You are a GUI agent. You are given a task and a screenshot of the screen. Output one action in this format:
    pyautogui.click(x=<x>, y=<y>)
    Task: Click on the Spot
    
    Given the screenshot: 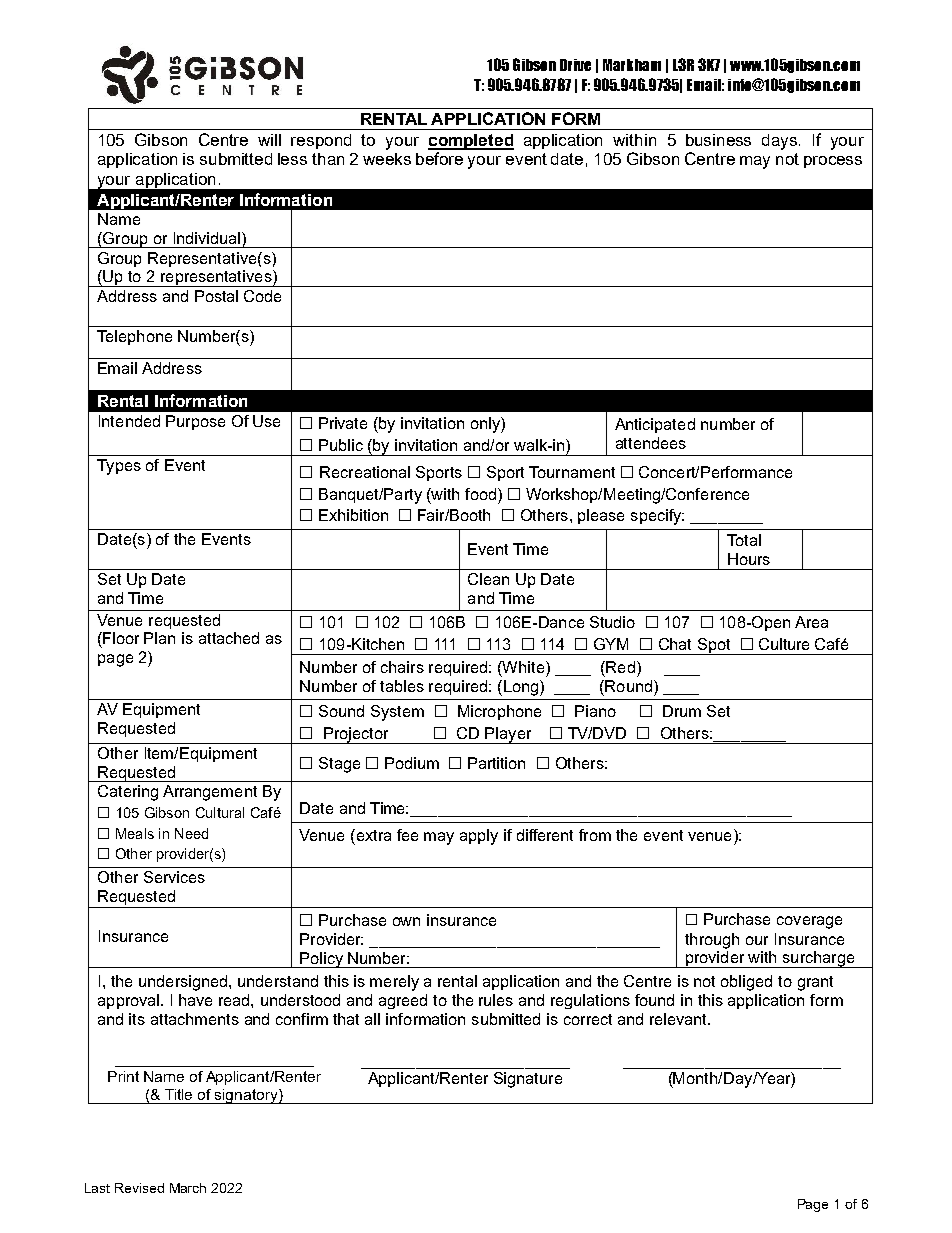 What is the action you would take?
    pyautogui.click(x=714, y=646)
